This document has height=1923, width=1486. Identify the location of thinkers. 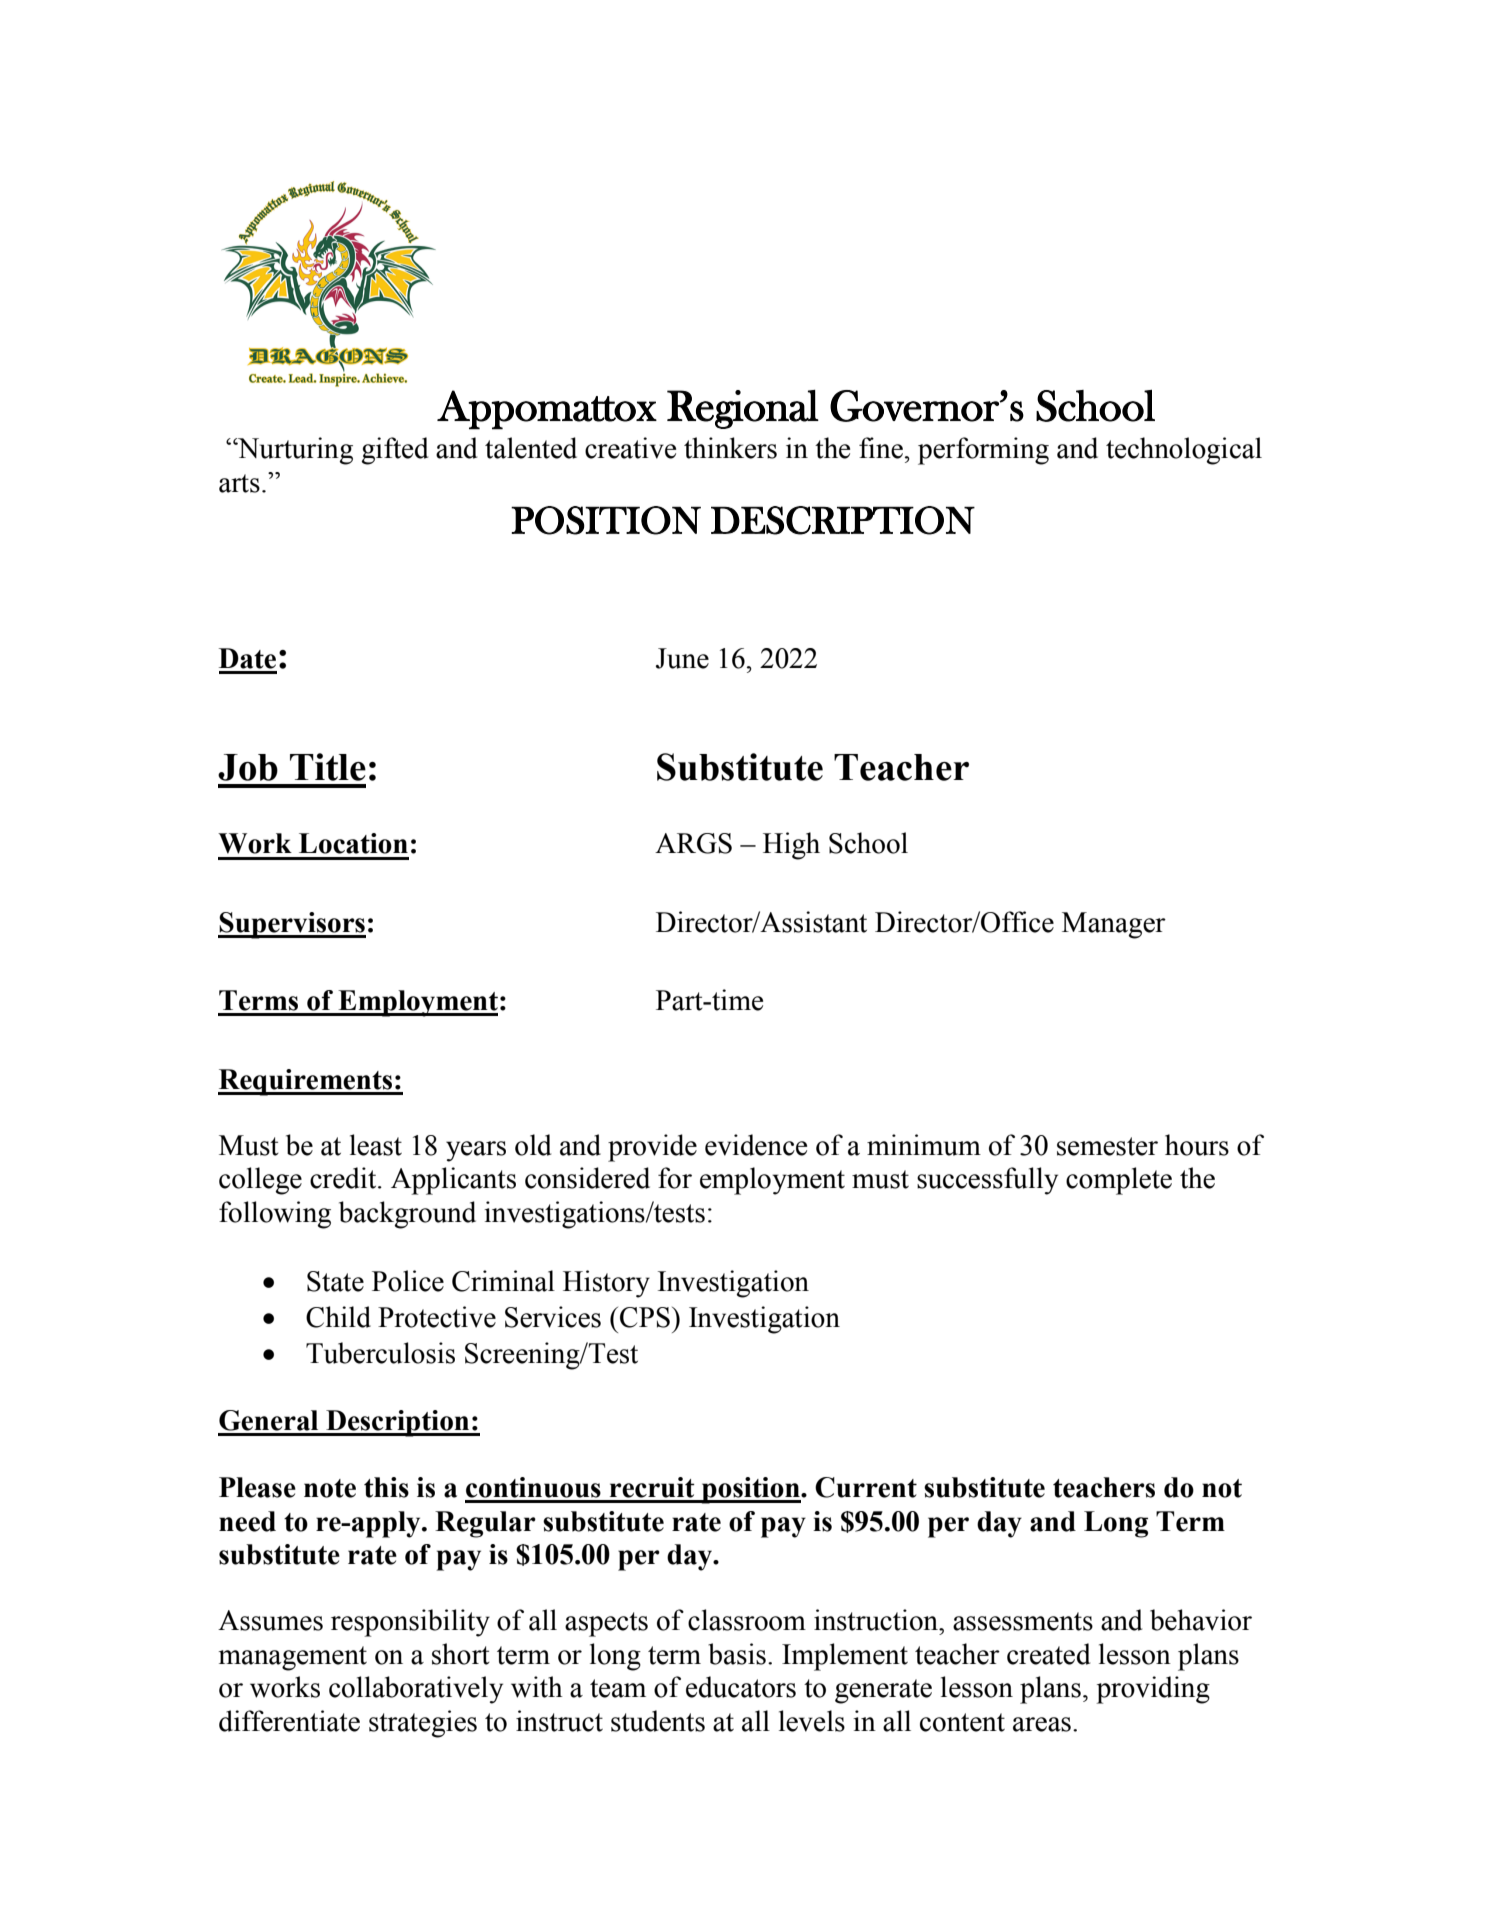
(730, 448).
